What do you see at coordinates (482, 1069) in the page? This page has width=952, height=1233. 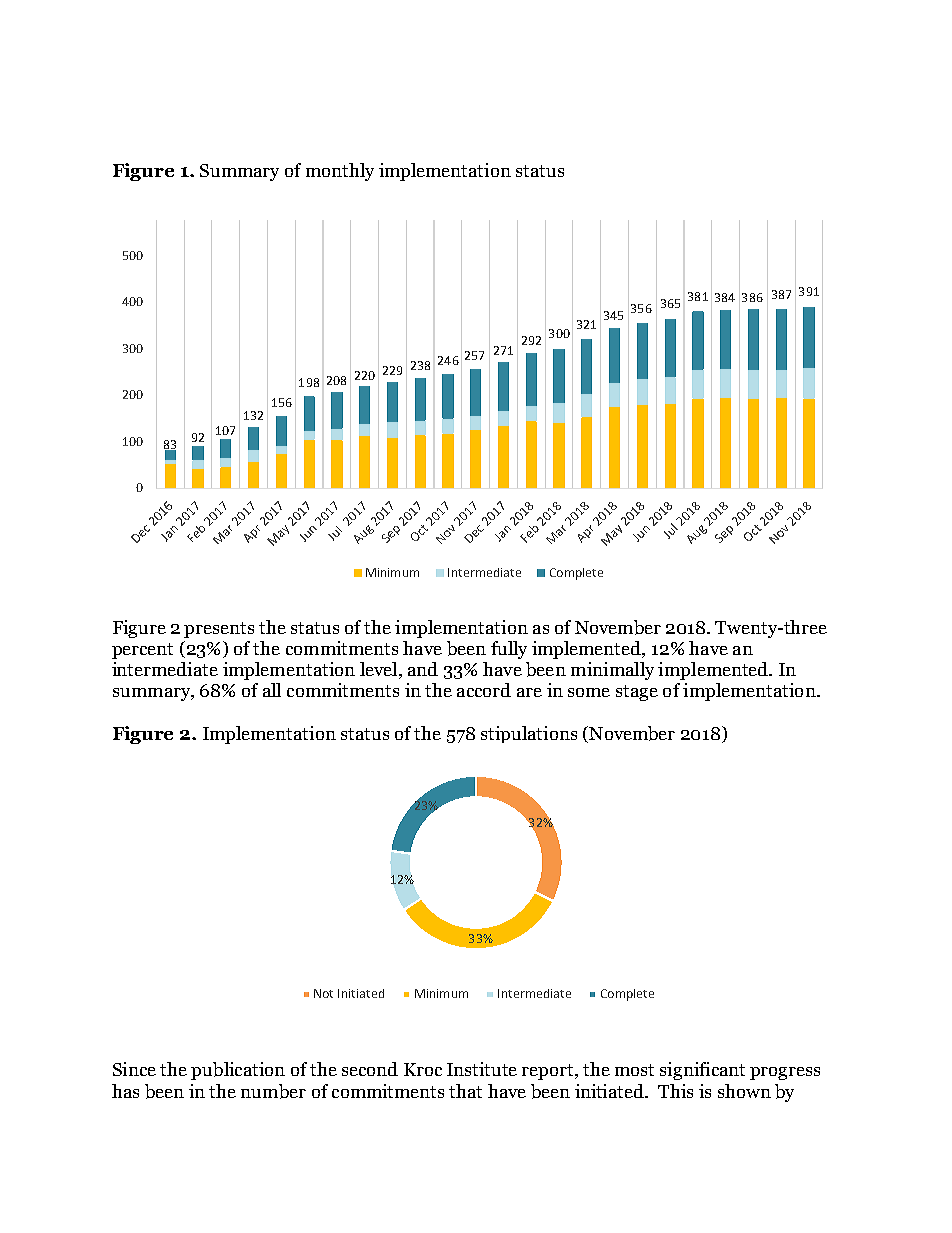 I see `Institute` at bounding box center [482, 1069].
